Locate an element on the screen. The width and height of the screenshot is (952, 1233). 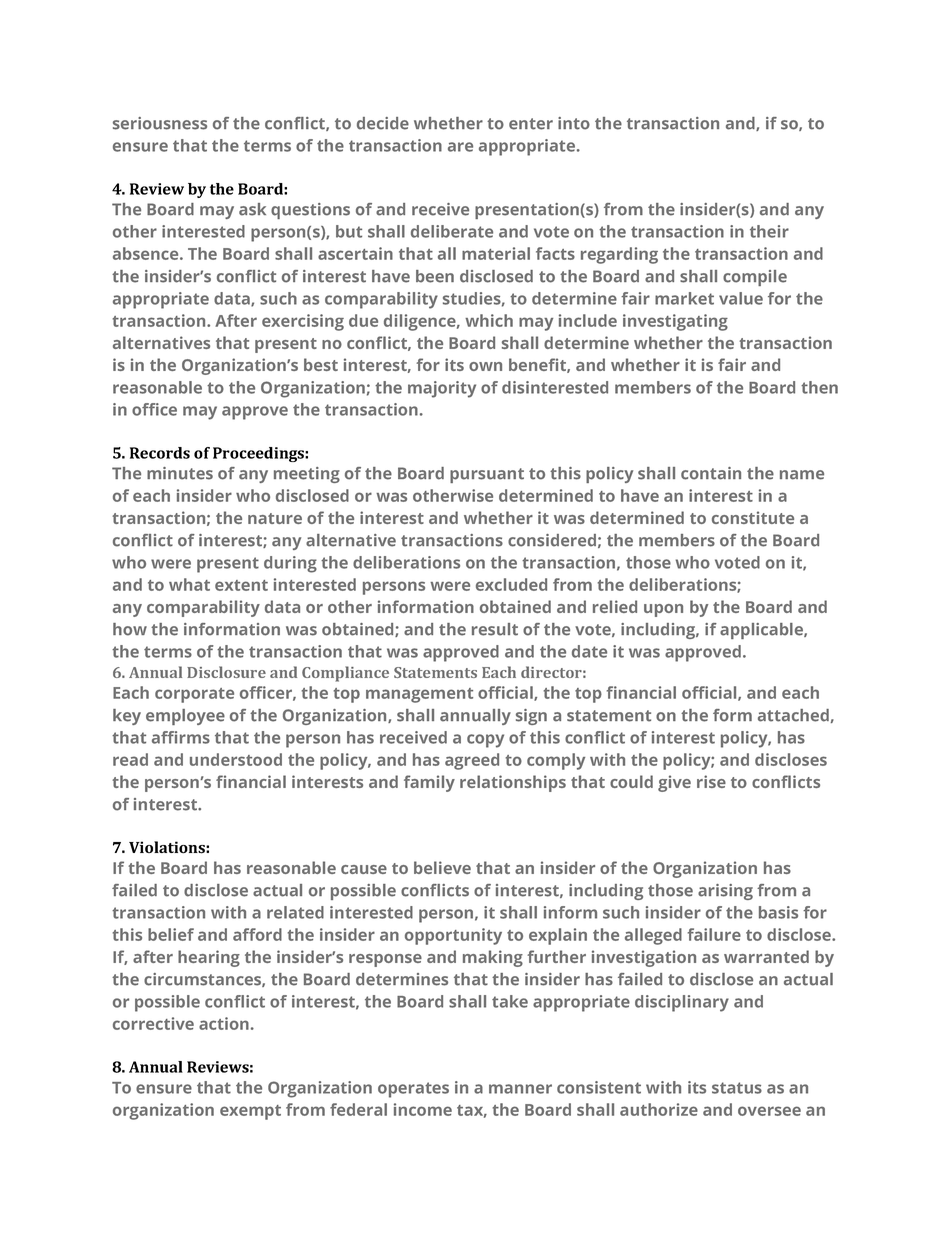
exempt is located at coordinates (250, 1112).
